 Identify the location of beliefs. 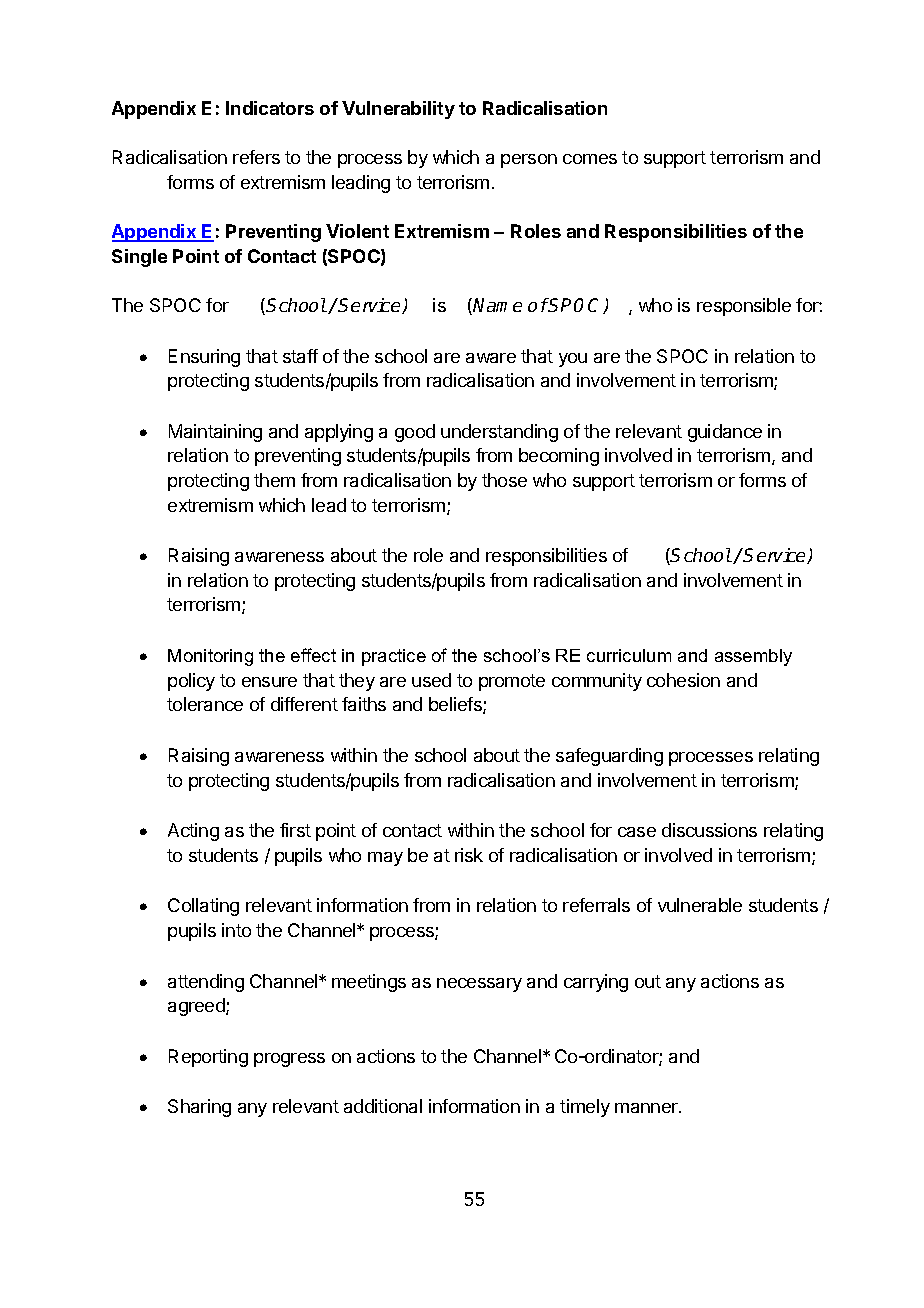
(456, 705).
